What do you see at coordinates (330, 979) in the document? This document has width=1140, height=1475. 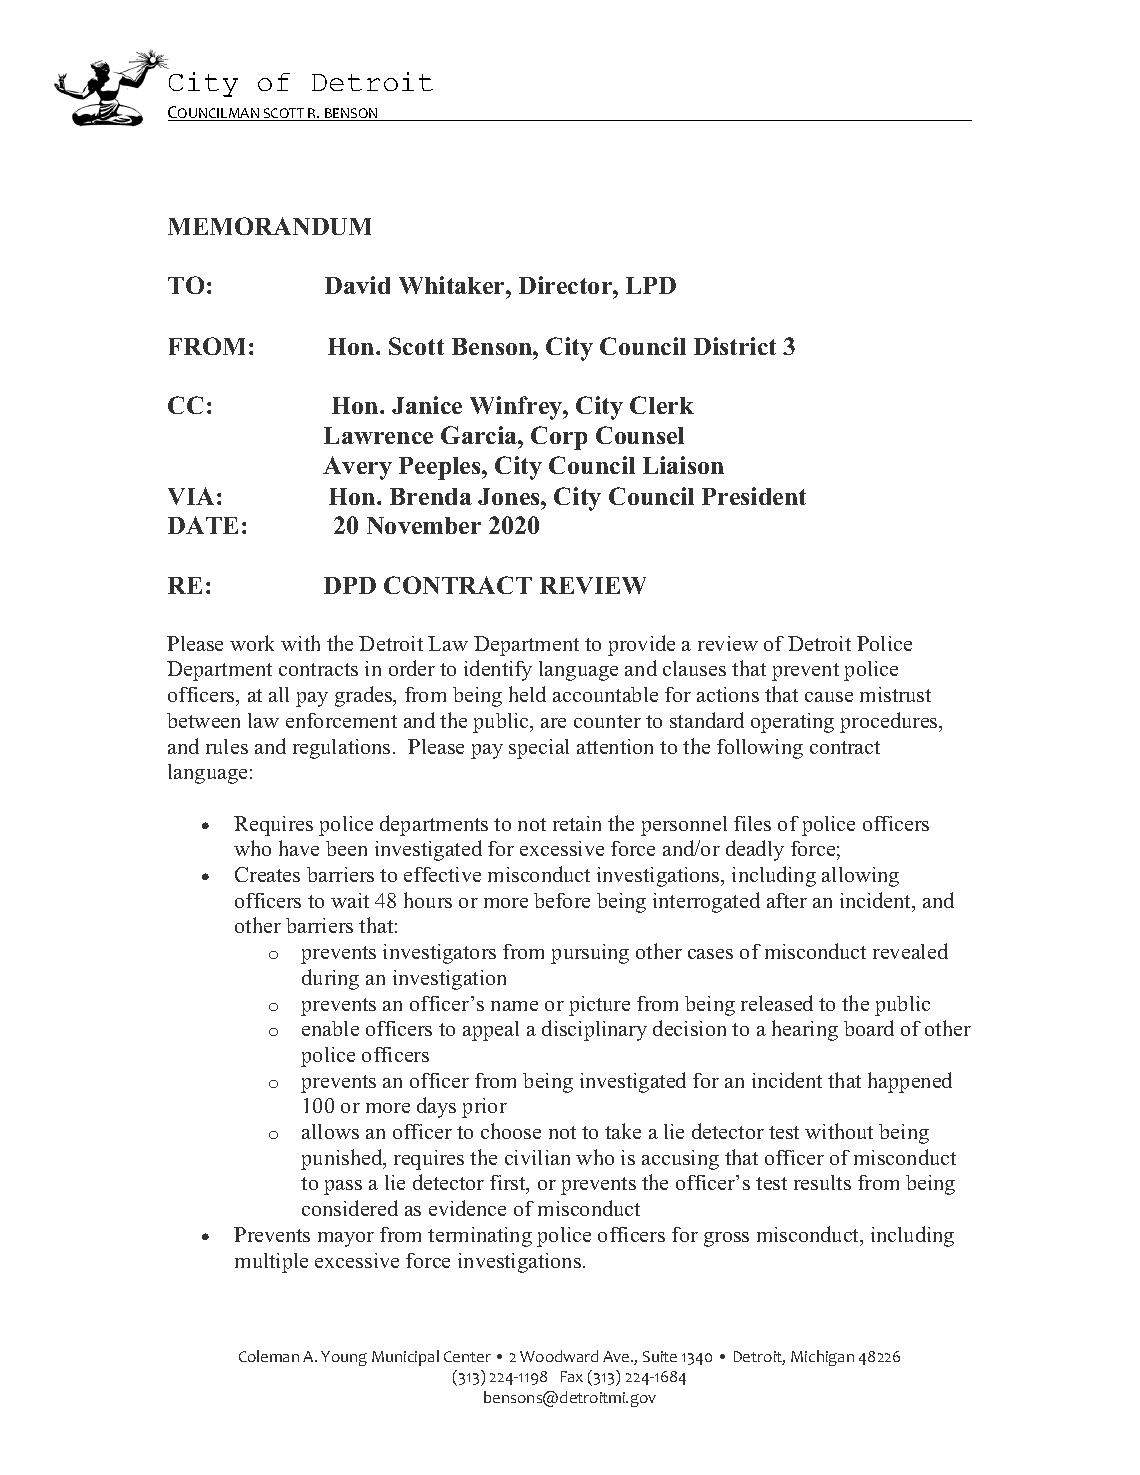 I see `during` at bounding box center [330, 979].
